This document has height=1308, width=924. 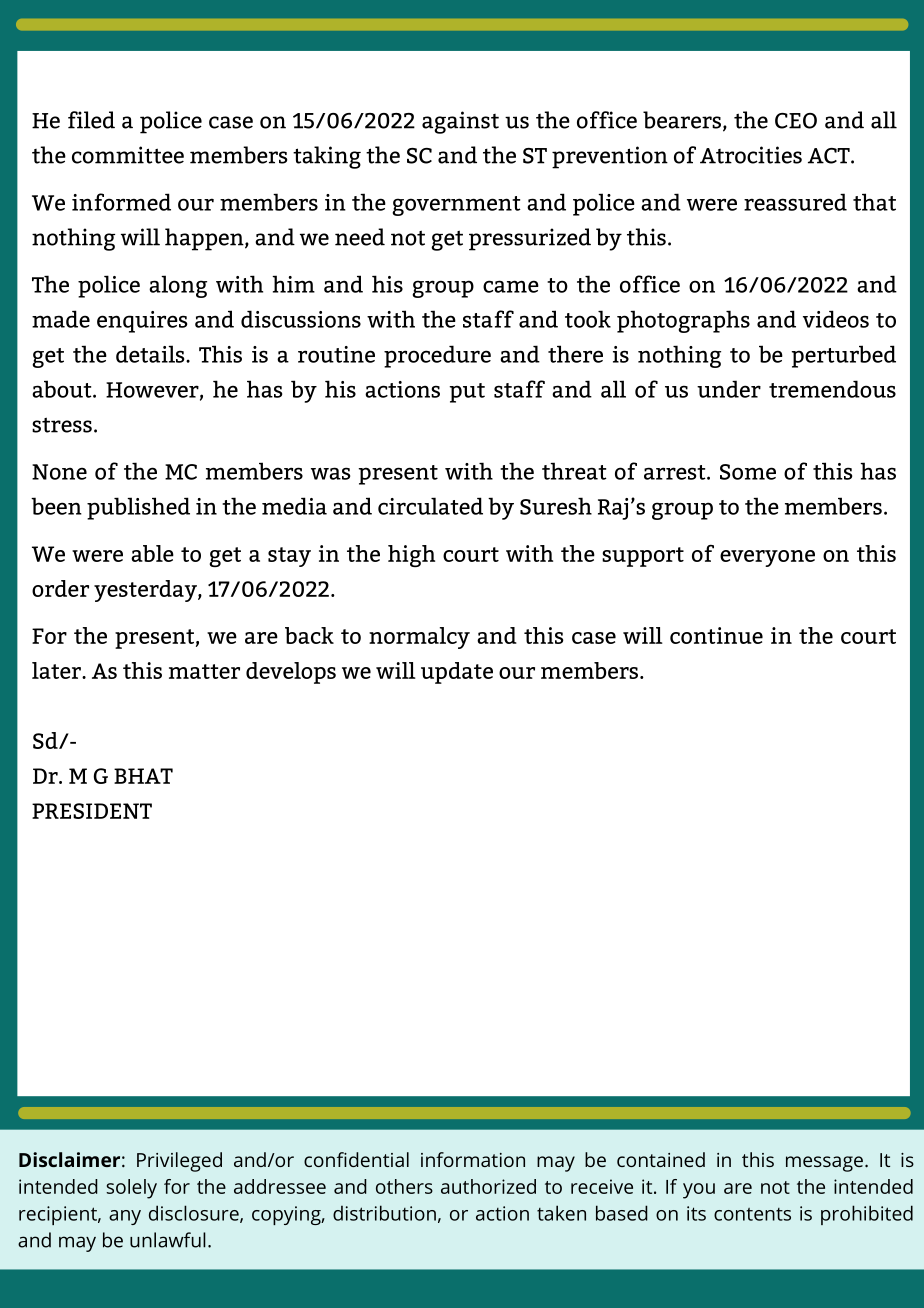 What do you see at coordinates (716, 635) in the document?
I see `continue` at bounding box center [716, 635].
